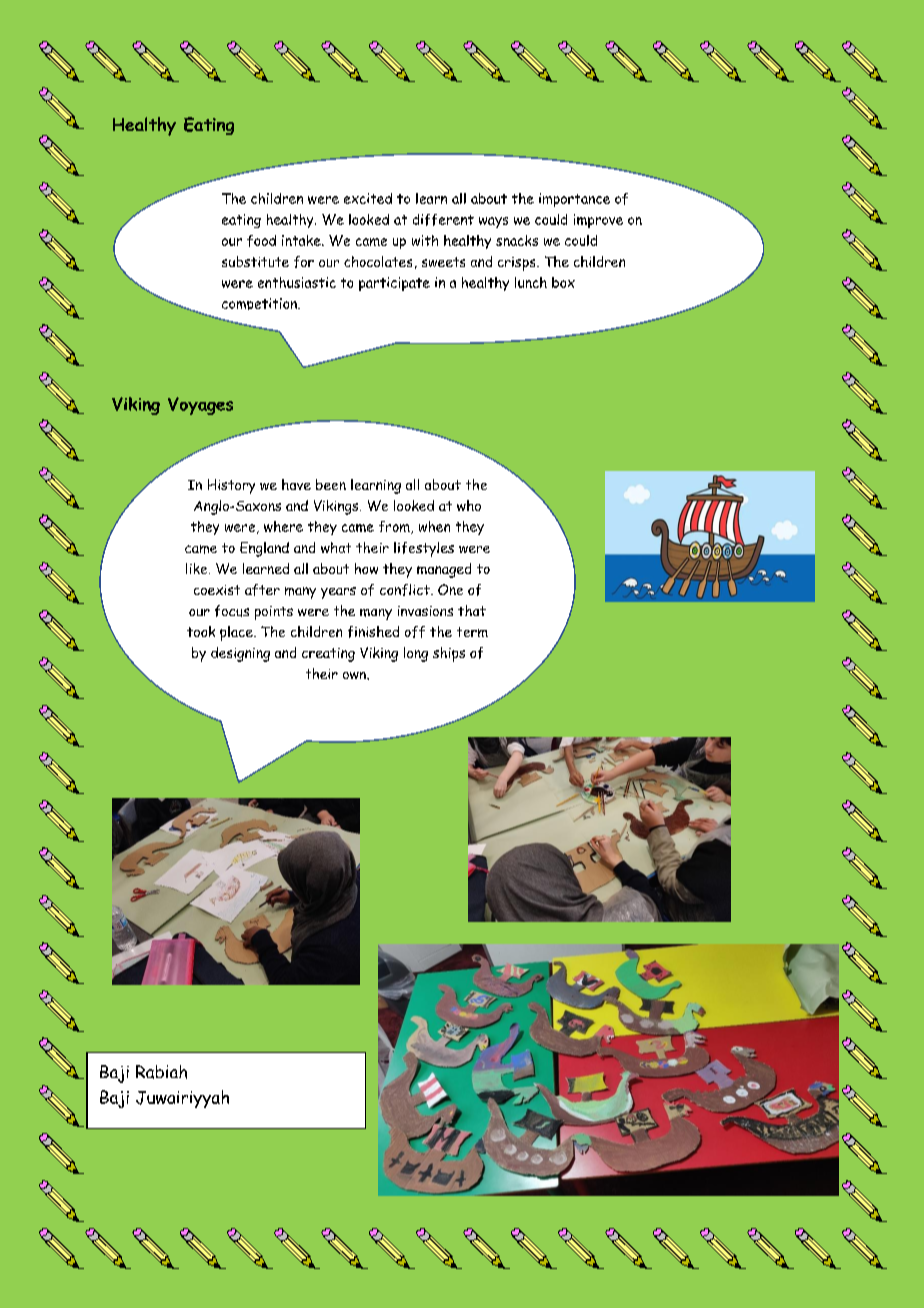 Image resolution: width=924 pixels, height=1308 pixels. I want to click on importance, so click(574, 200).
